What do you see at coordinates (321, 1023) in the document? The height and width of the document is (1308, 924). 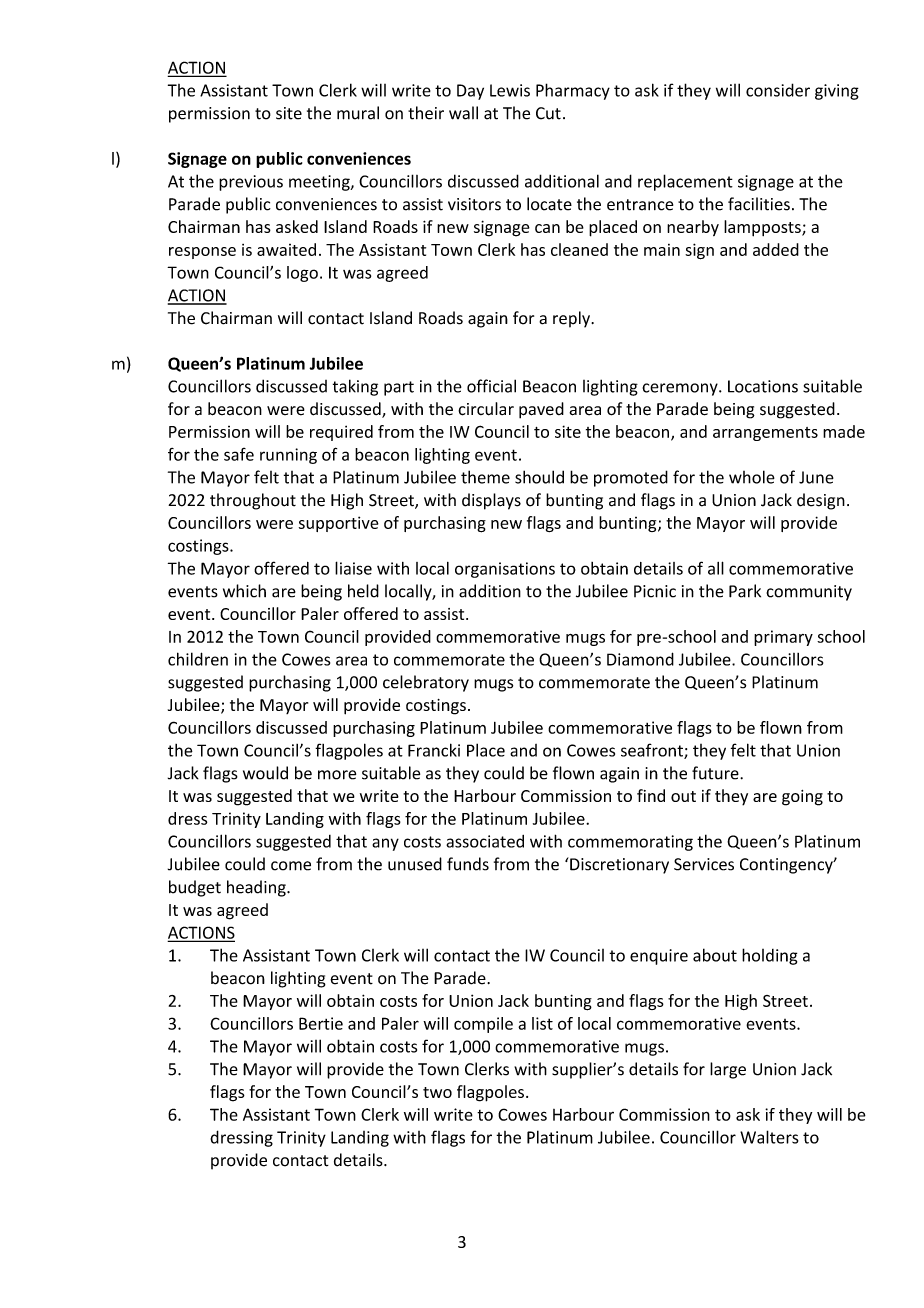 I see `Bertie` at bounding box center [321, 1023].
